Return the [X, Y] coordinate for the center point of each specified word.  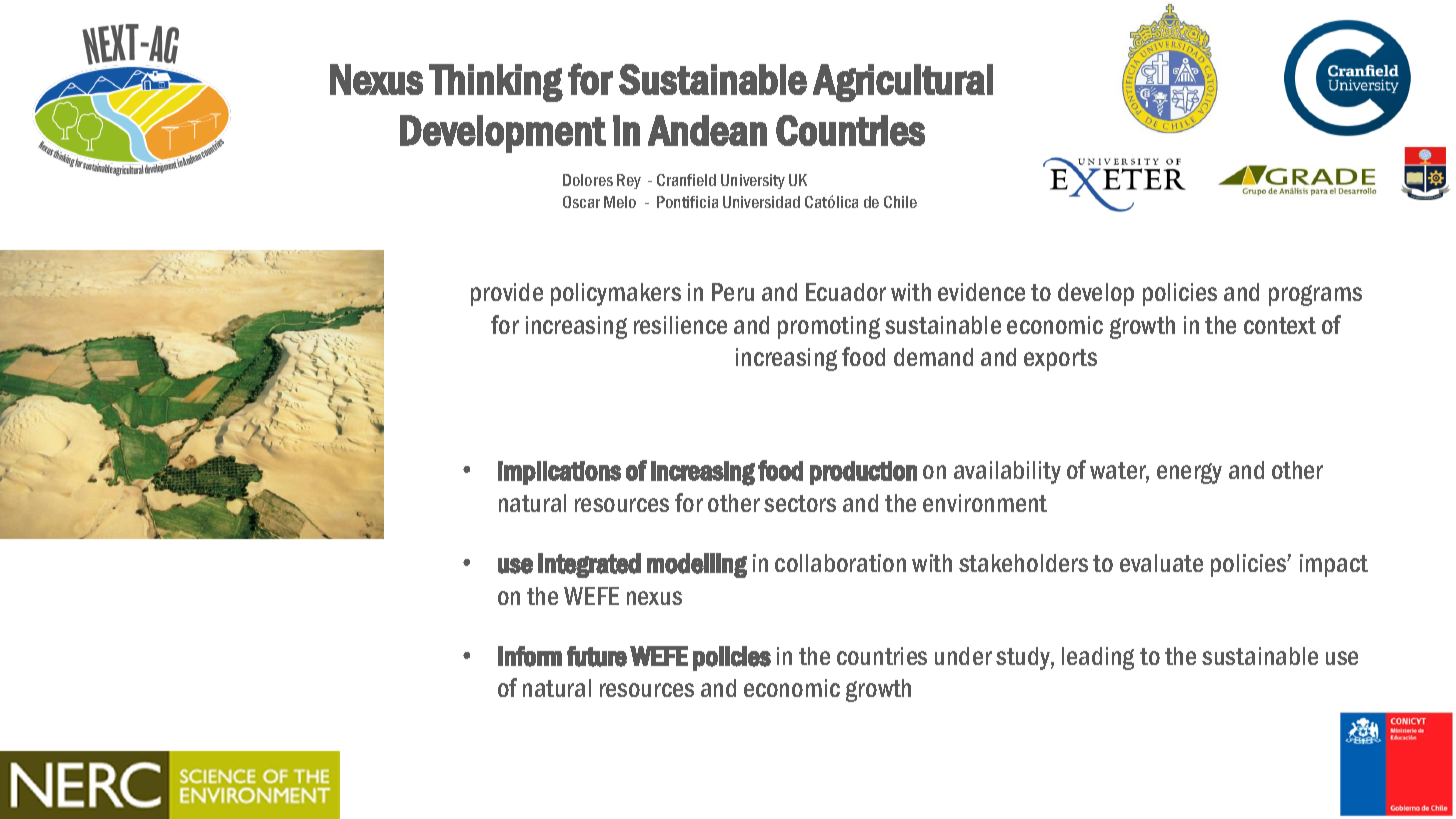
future [597, 656]
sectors [800, 503]
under [963, 656]
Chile [900, 202]
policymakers [616, 294]
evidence [981, 292]
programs [1315, 295]
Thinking [496, 83]
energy [1189, 473]
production [863, 473]
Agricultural [903, 83]
